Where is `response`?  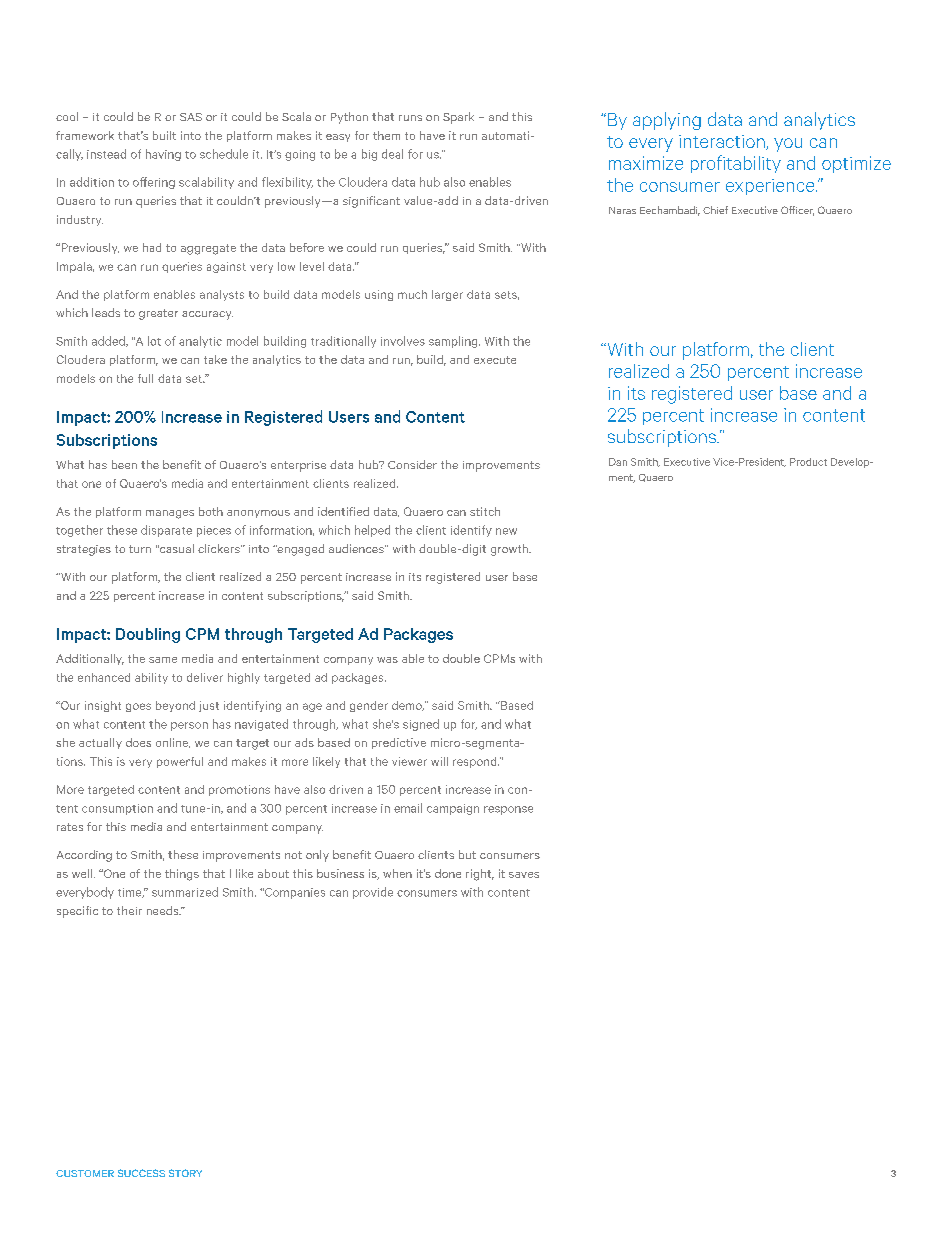
response is located at coordinates (508, 810).
